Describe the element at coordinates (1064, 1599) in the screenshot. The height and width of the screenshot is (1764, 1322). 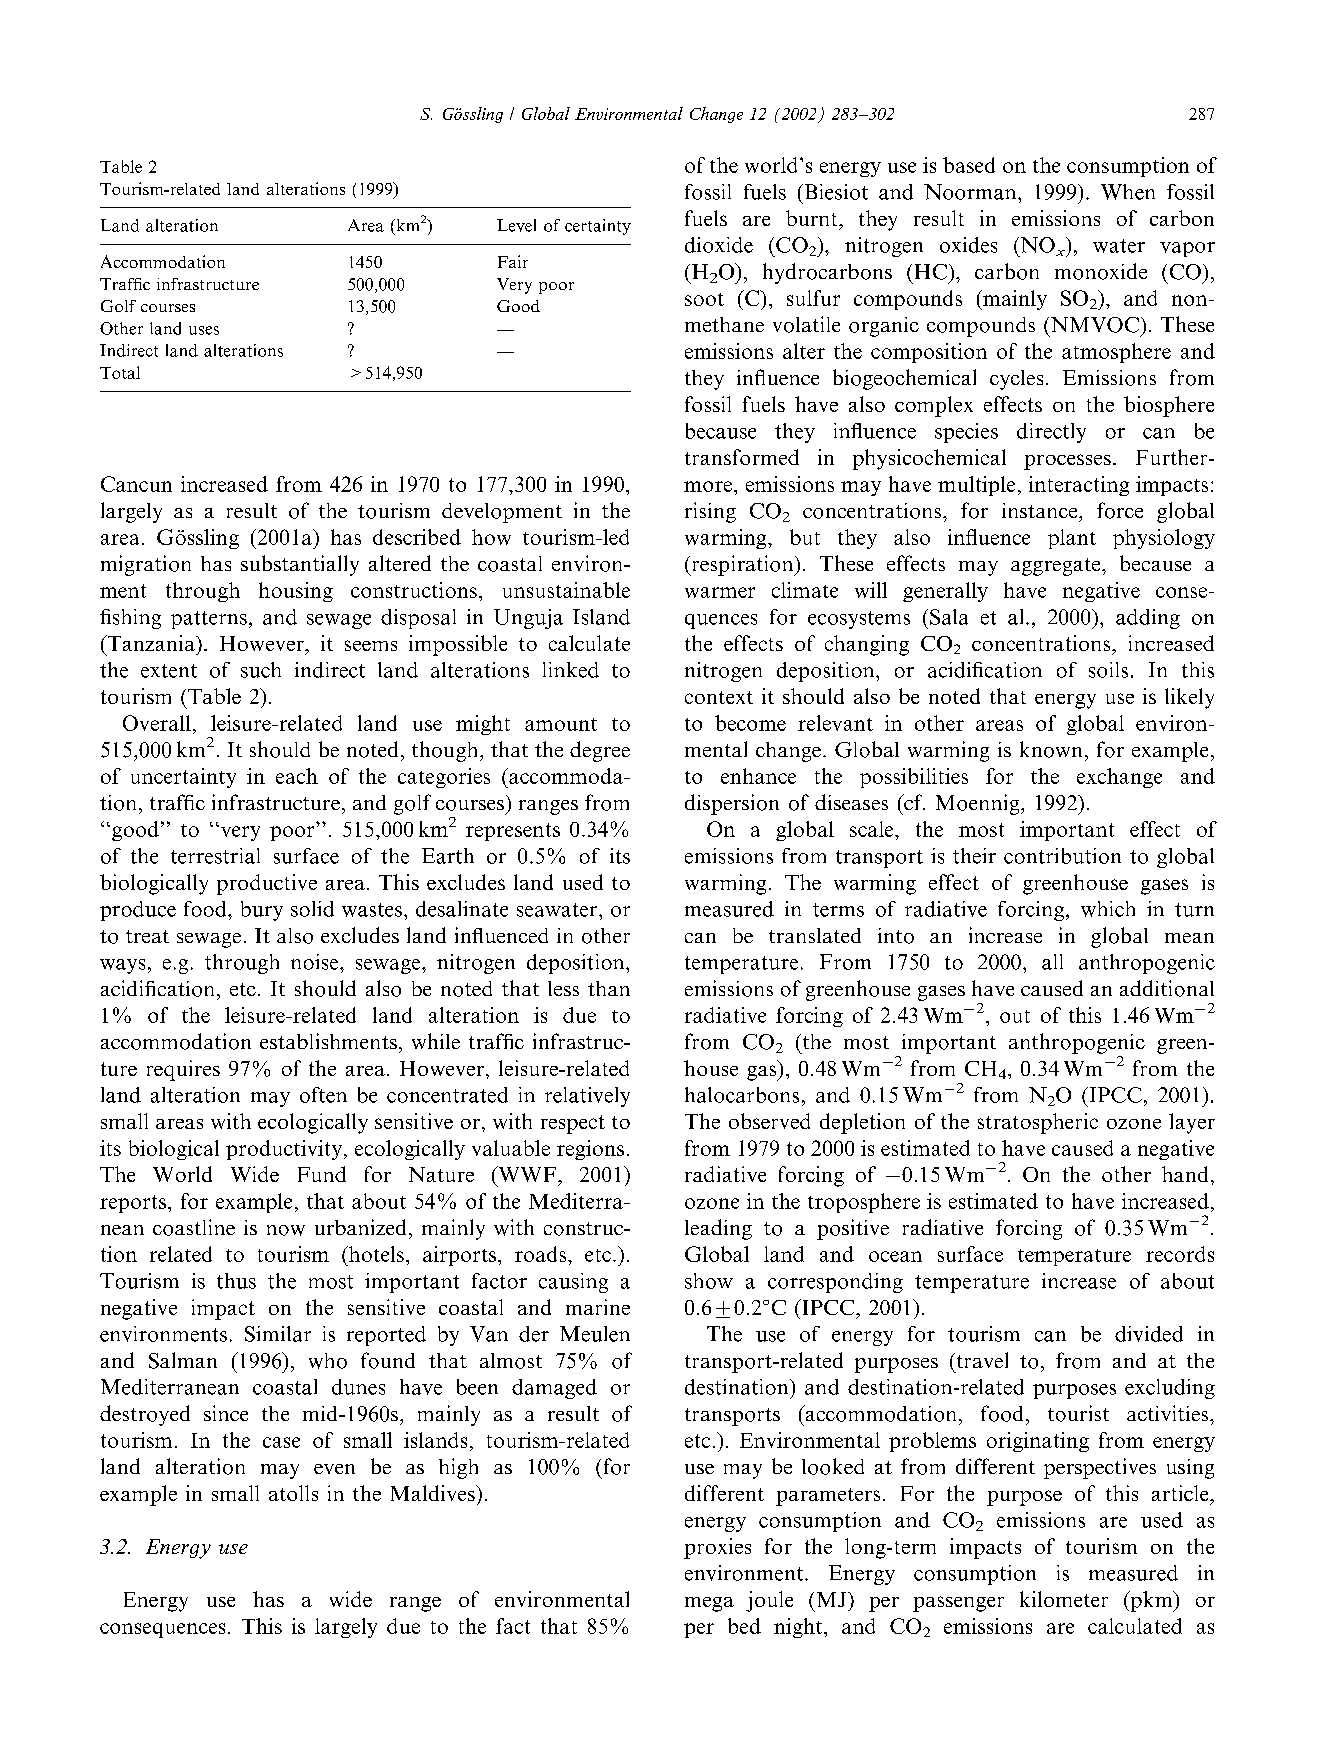
I see `kilometer` at that location.
